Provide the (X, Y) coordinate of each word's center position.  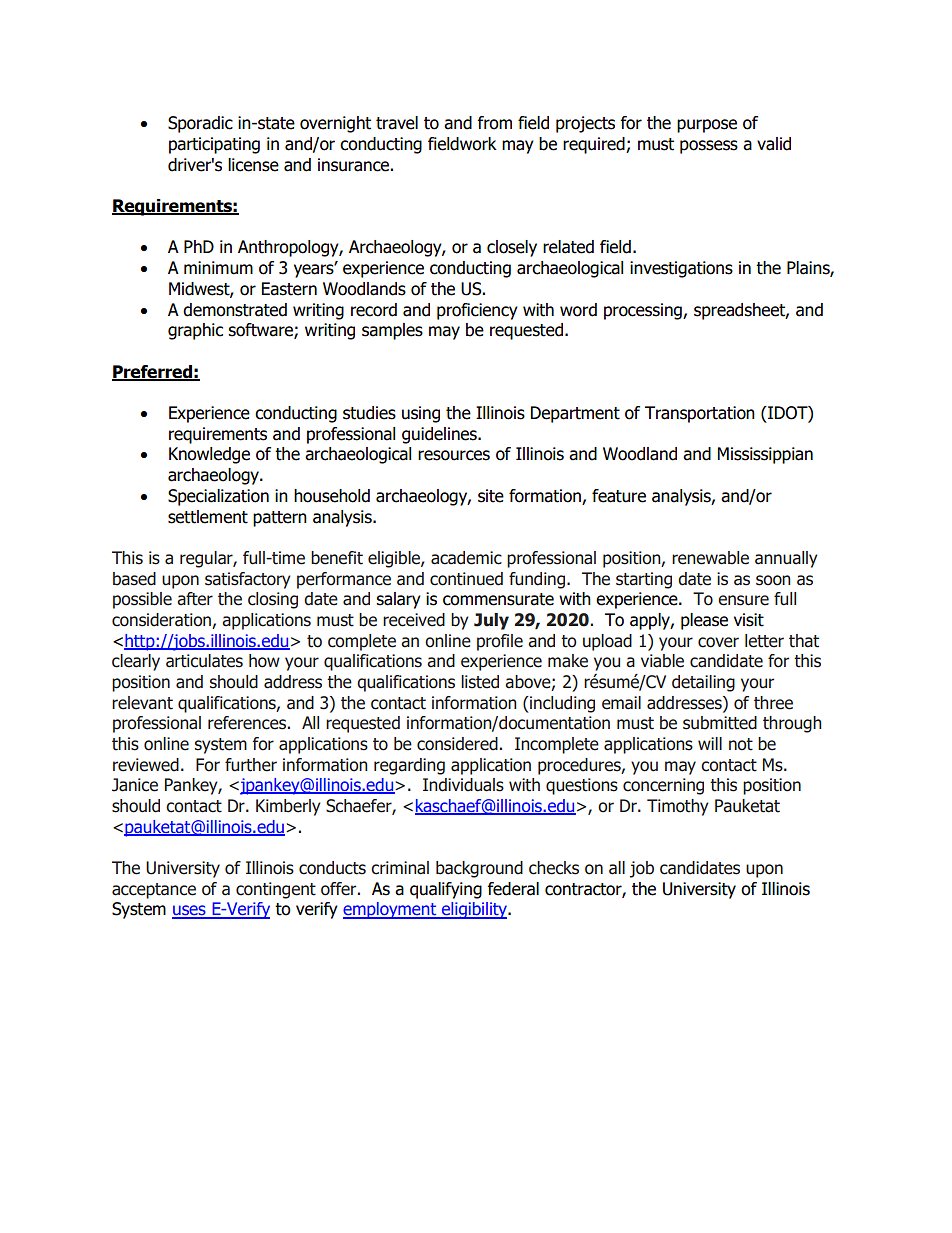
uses (190, 911)
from (494, 123)
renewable (710, 558)
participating (214, 145)
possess (709, 147)
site (491, 496)
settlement (208, 517)
